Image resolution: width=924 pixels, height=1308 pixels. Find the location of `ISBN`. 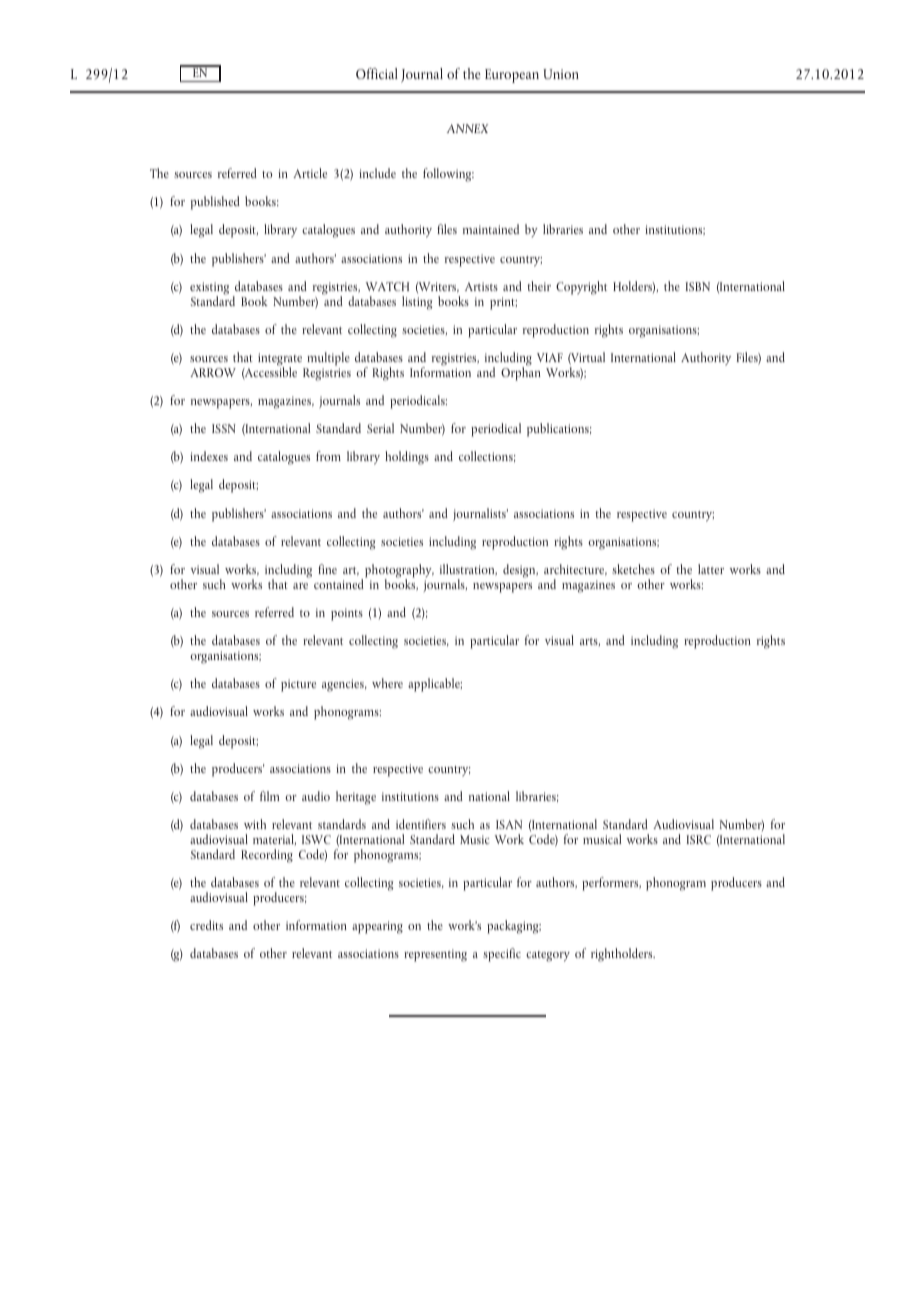

ISBN is located at coordinates (697, 286).
